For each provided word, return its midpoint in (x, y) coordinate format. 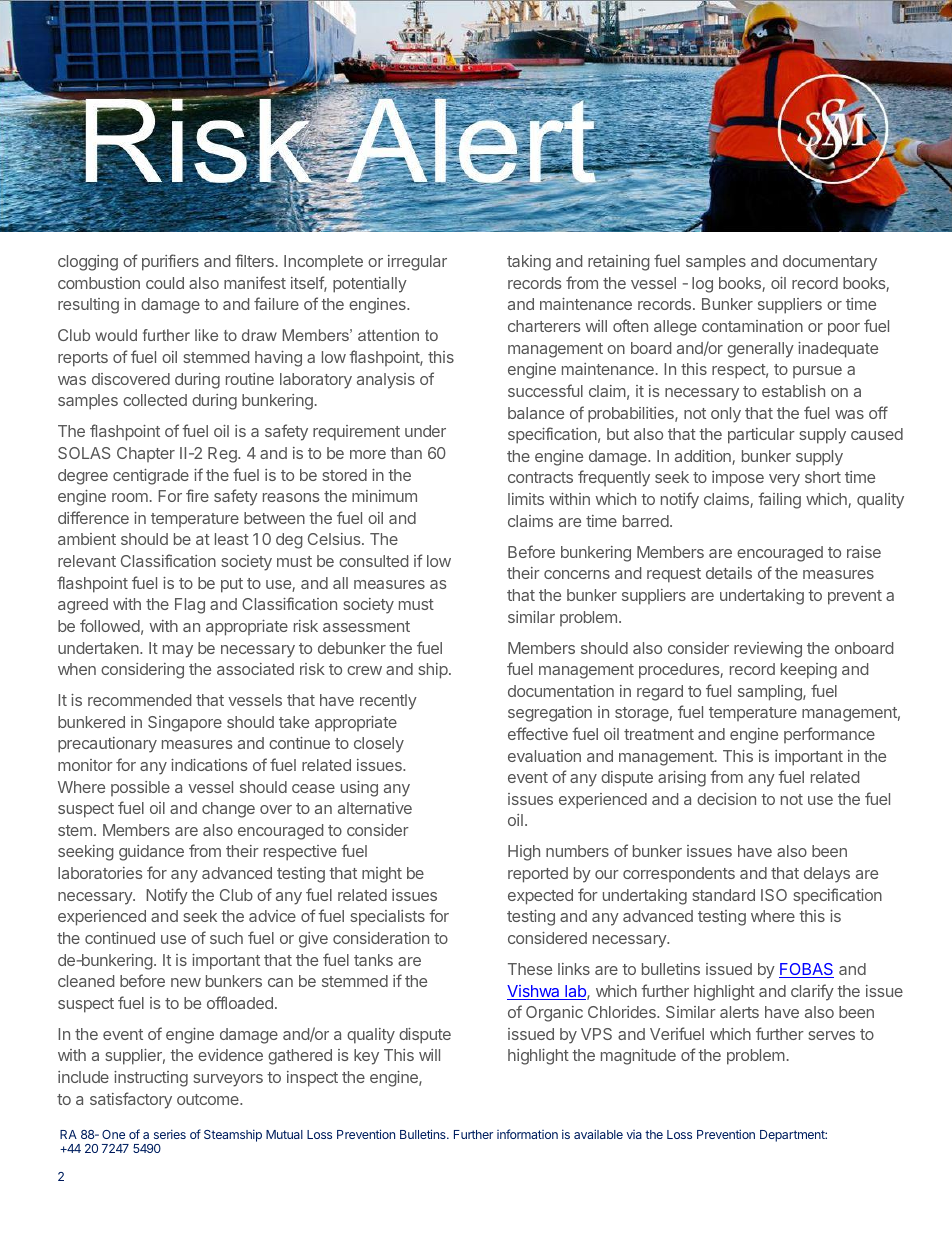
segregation (550, 714)
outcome (209, 1099)
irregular (417, 263)
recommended (139, 700)
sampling (771, 693)
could (165, 283)
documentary (830, 263)
